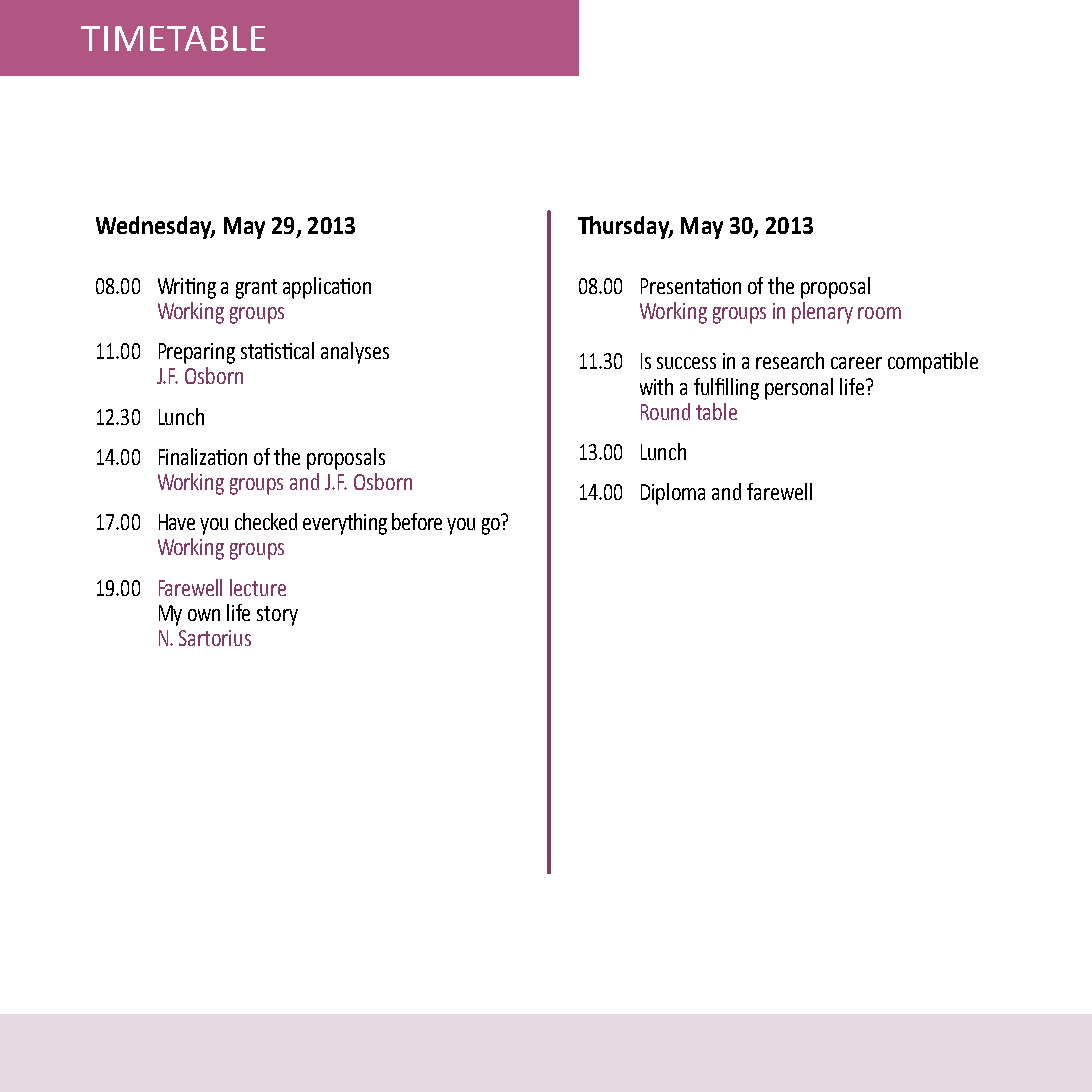 This document has width=1092, height=1092. Describe the element at coordinates (258, 587) in the document. I see `lecture` at that location.
